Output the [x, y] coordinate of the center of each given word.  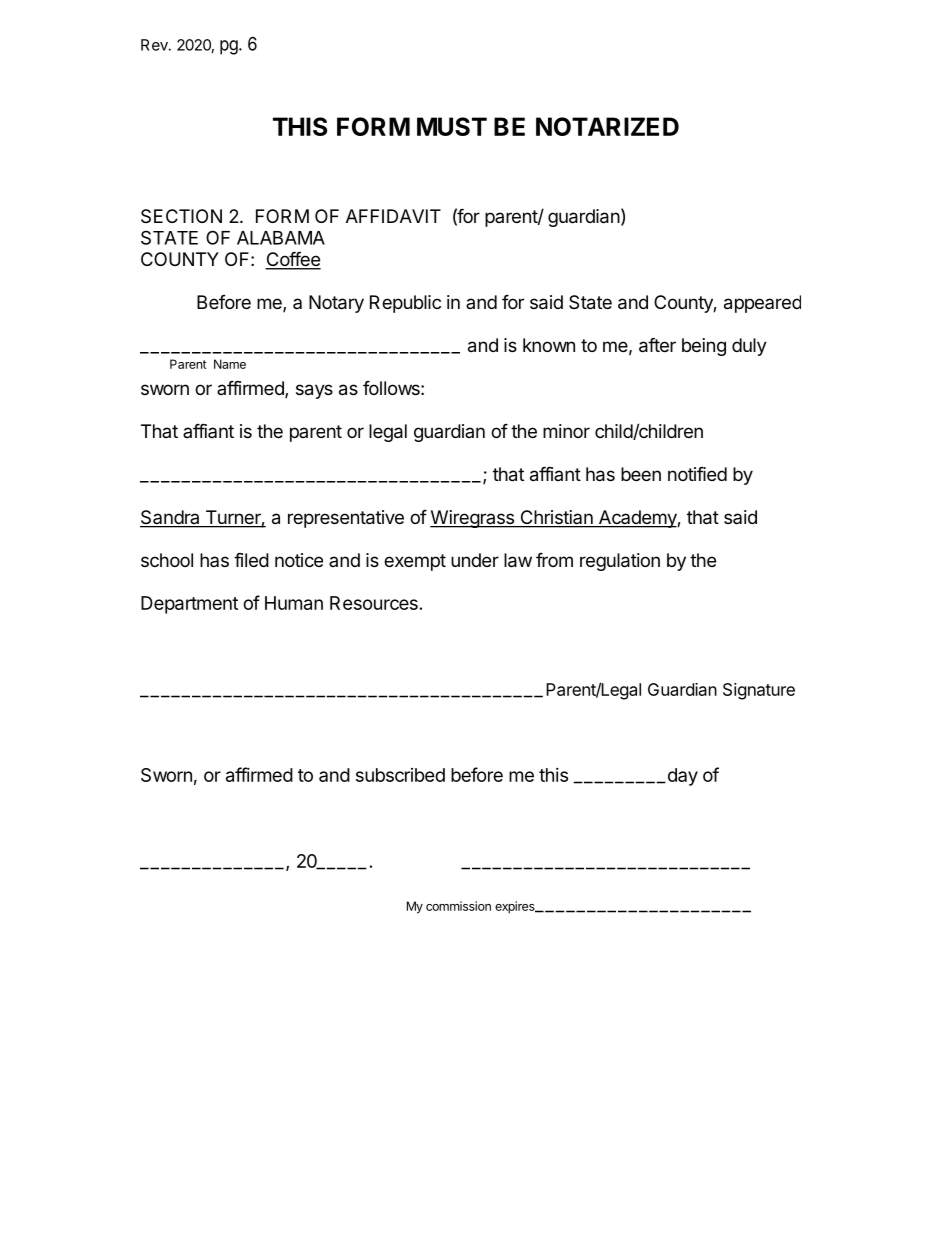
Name [230, 364]
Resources [374, 603]
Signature [759, 691]
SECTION [181, 216]
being [704, 347]
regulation [620, 562]
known [549, 345]
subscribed [400, 775]
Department [189, 605]
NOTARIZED [607, 126]
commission [458, 906]
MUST [452, 126]
